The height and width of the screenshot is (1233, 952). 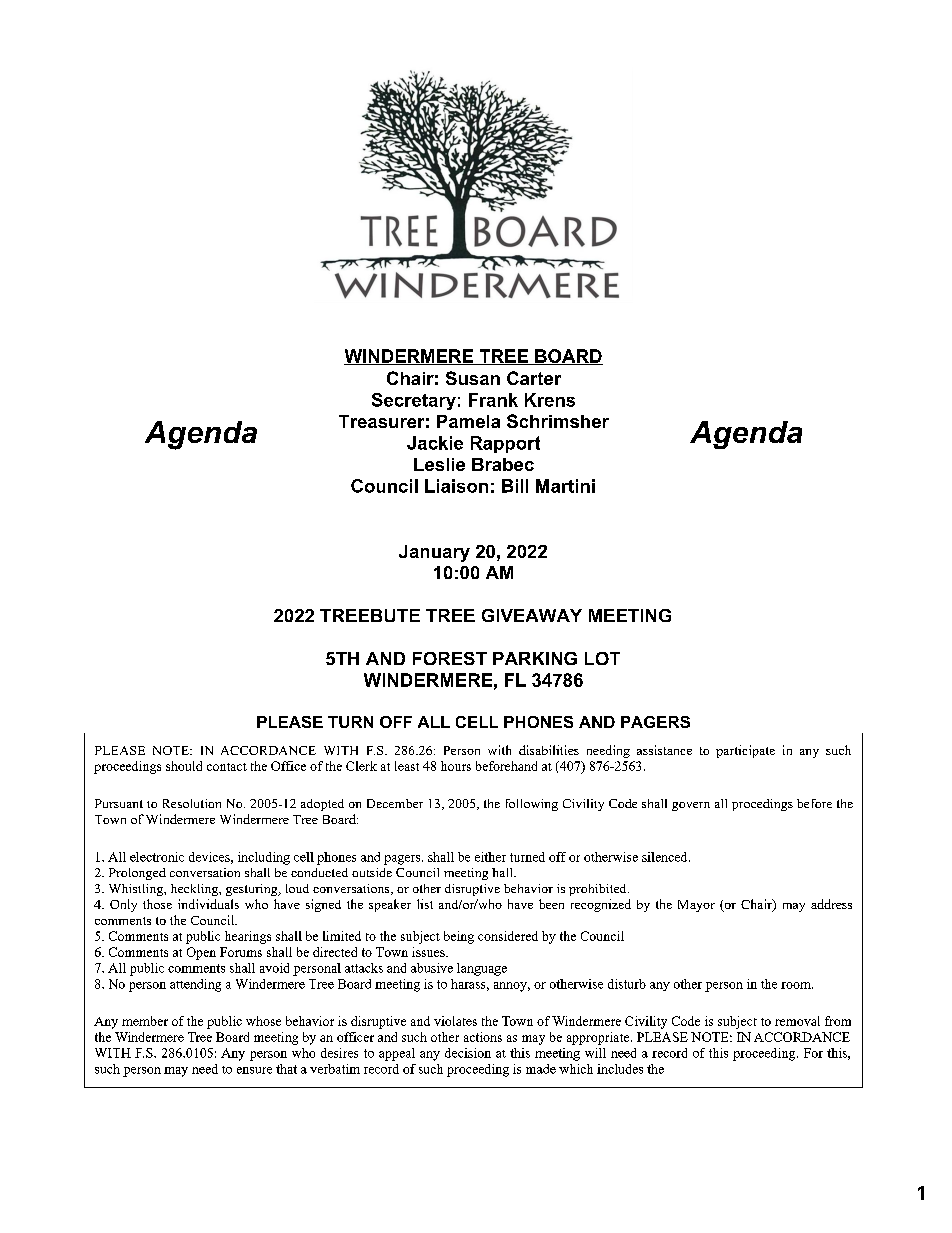 I want to click on January, so click(x=434, y=553).
